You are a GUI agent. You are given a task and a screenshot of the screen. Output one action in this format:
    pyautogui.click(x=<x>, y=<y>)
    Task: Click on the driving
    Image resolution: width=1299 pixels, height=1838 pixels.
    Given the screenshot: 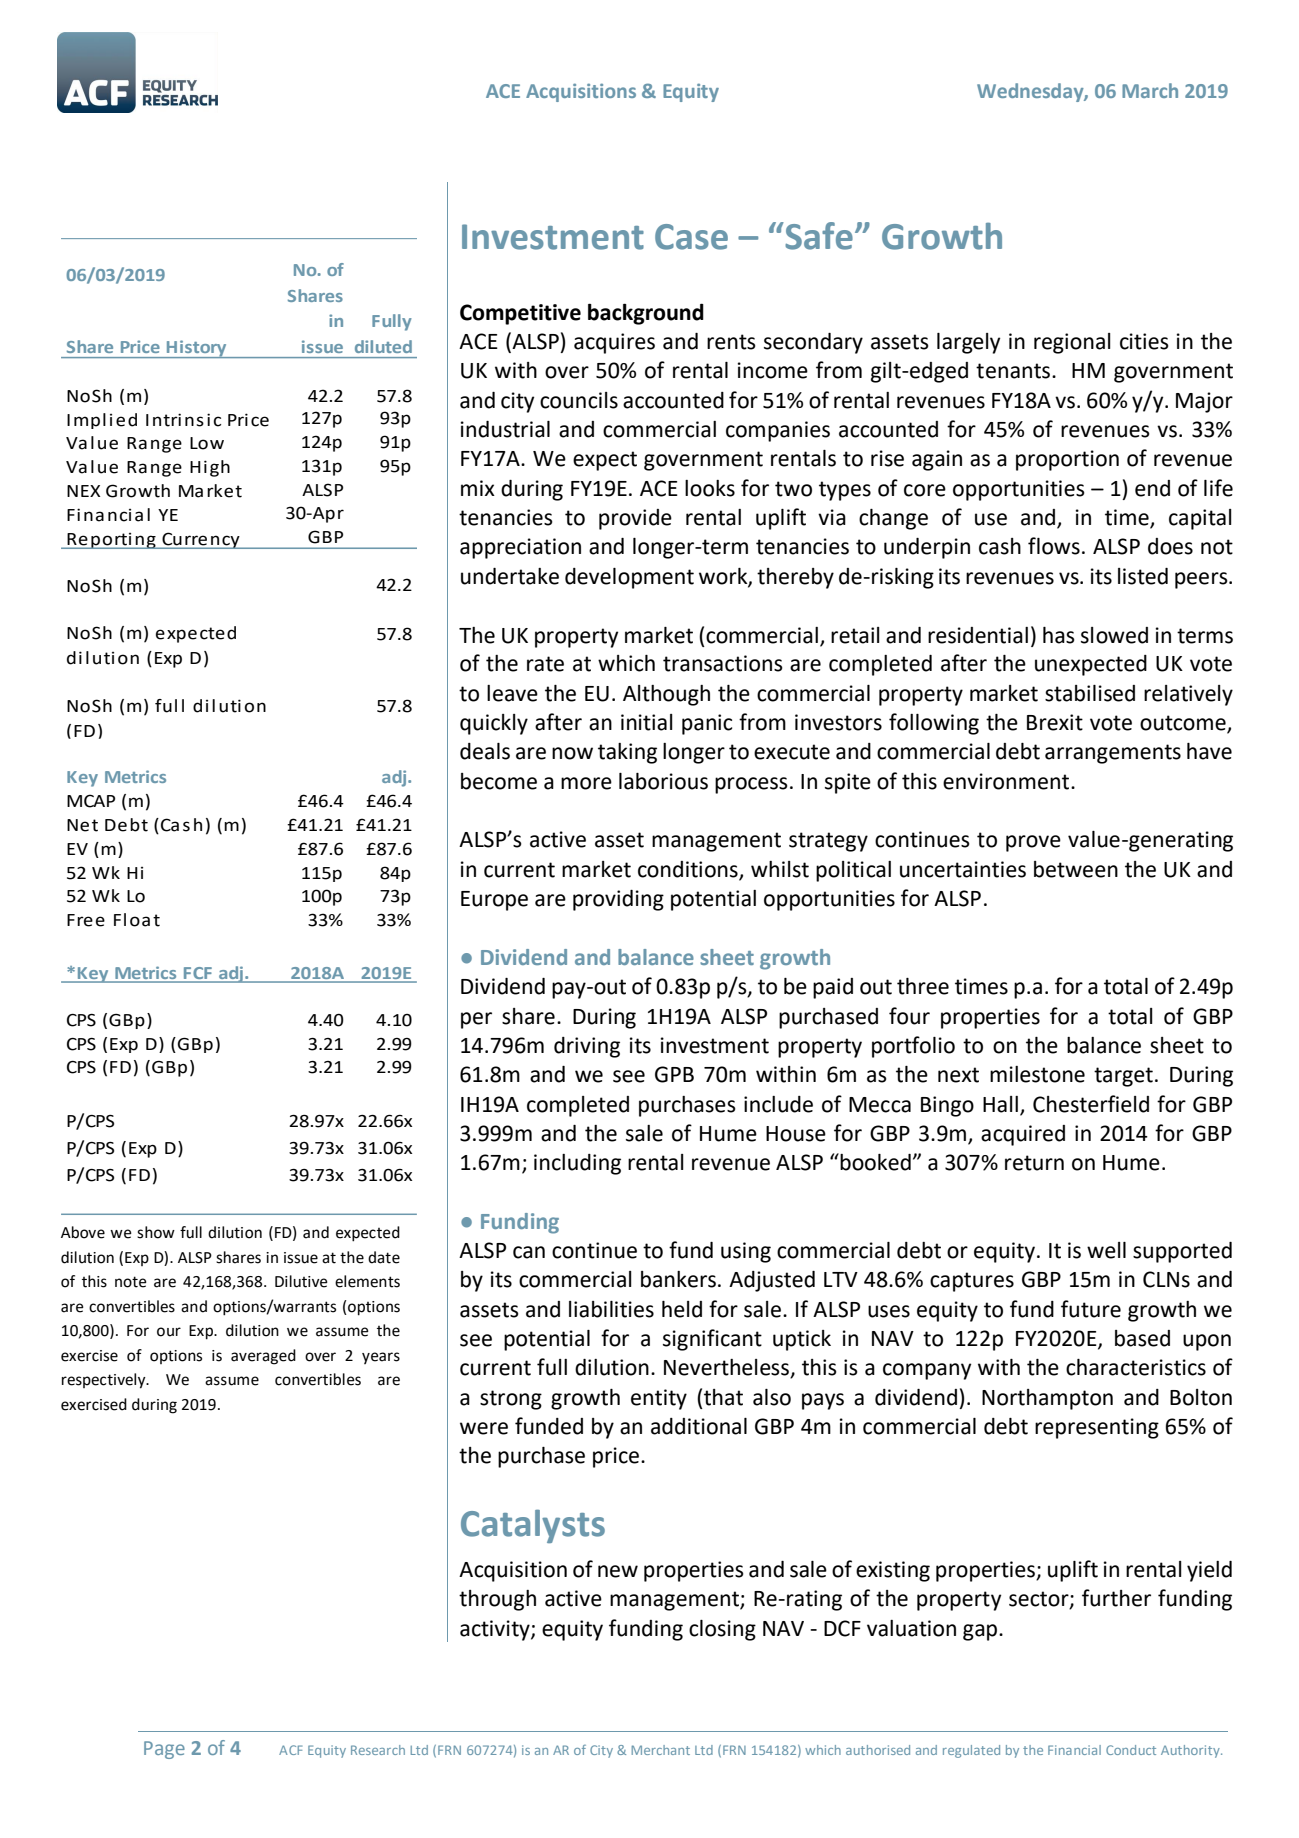 What is the action you would take?
    pyautogui.click(x=587, y=1047)
